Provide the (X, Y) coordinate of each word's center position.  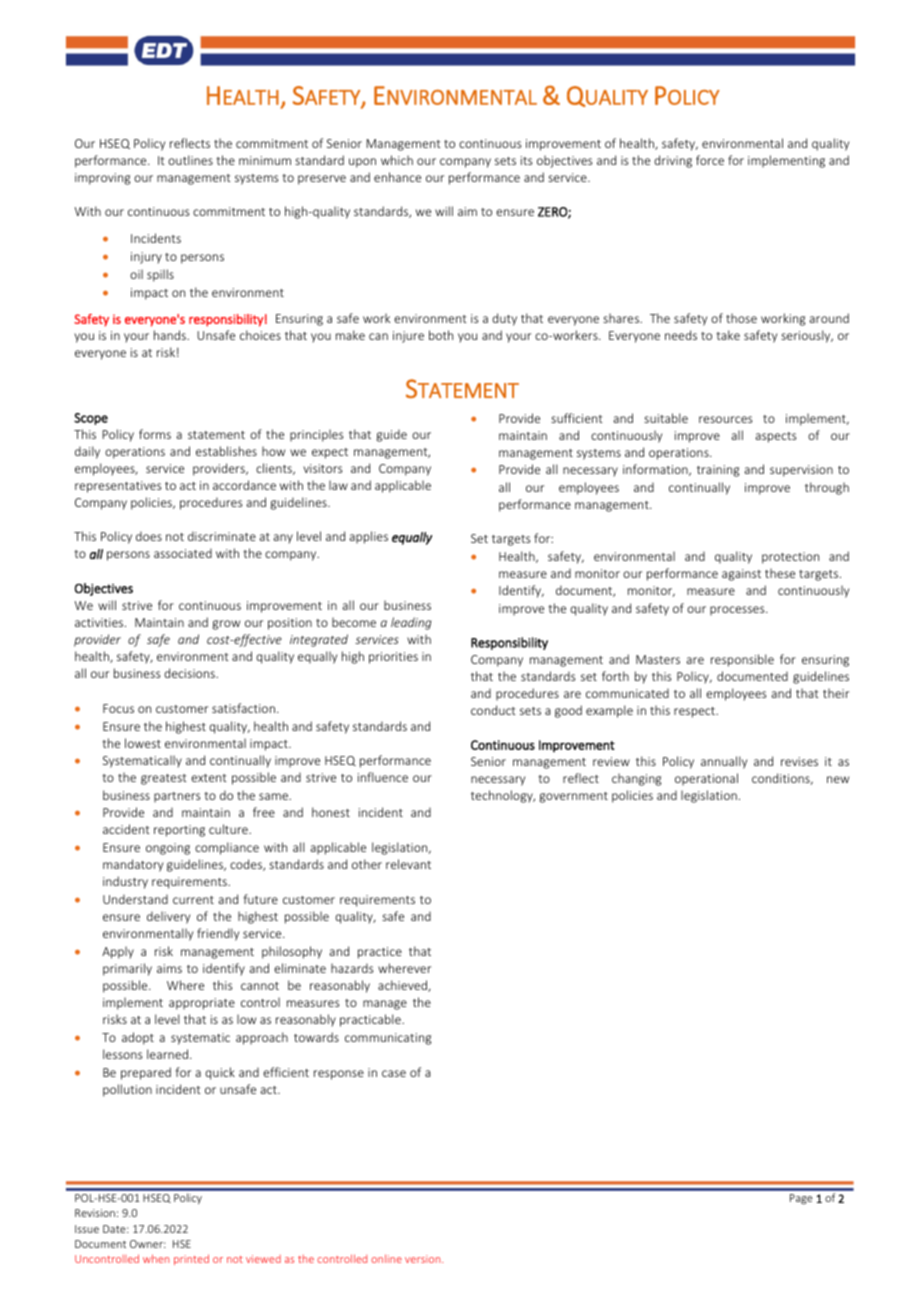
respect (696, 712)
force (710, 160)
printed (191, 1259)
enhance (397, 177)
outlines (190, 160)
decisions (190, 673)
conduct (493, 710)
